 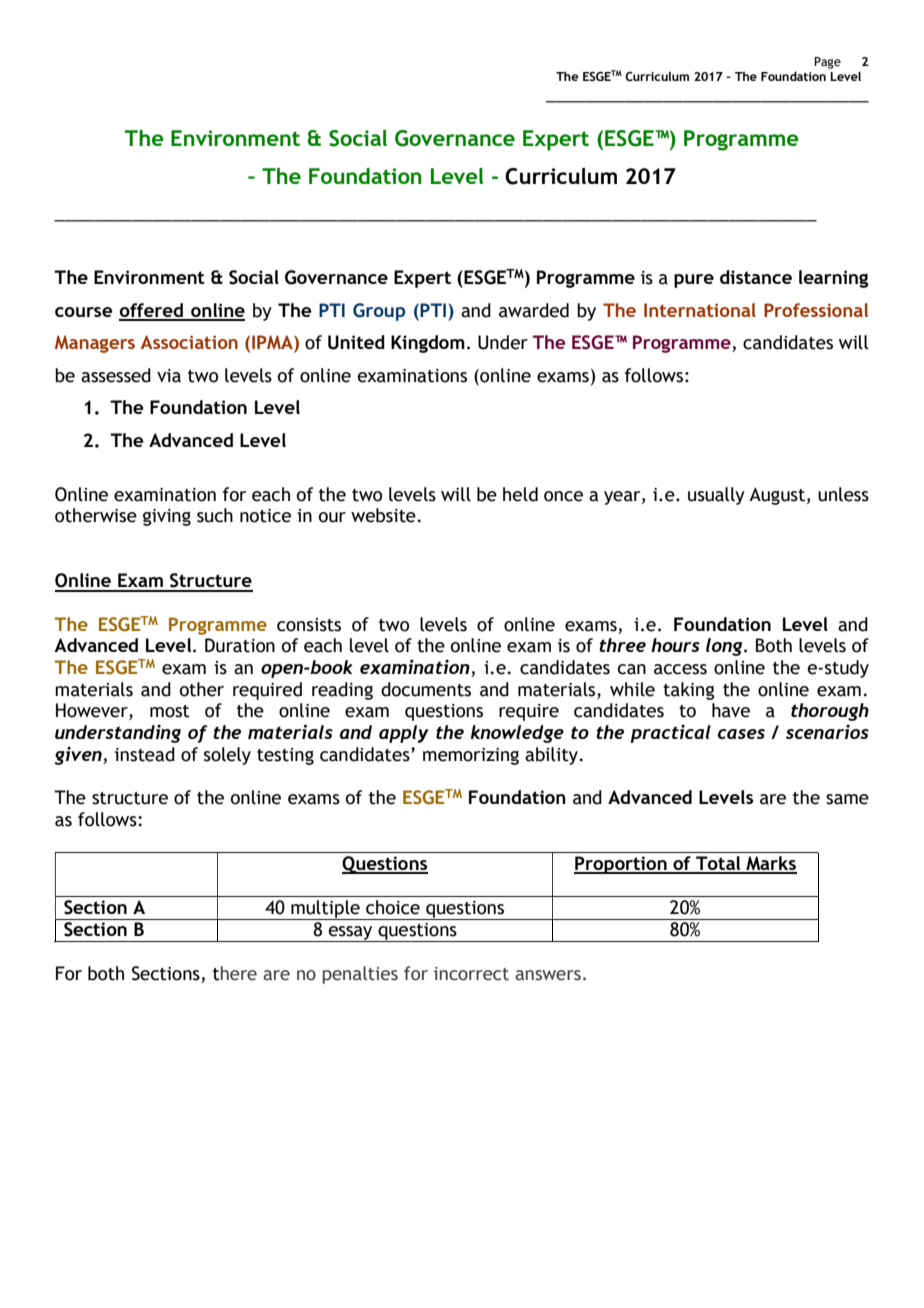 I want to click on long, so click(x=725, y=647).
